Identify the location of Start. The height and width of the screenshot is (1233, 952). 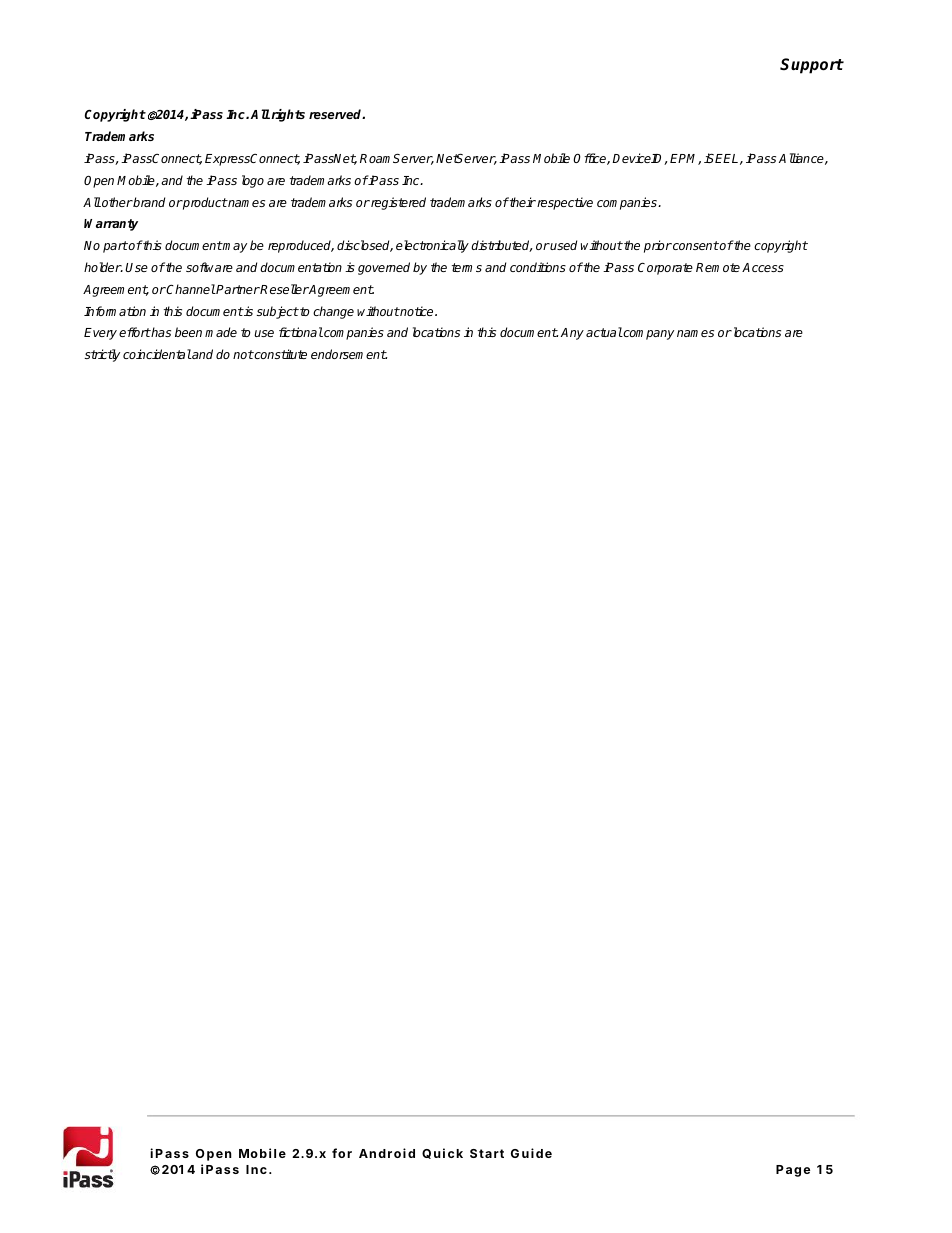
(487, 1153).
